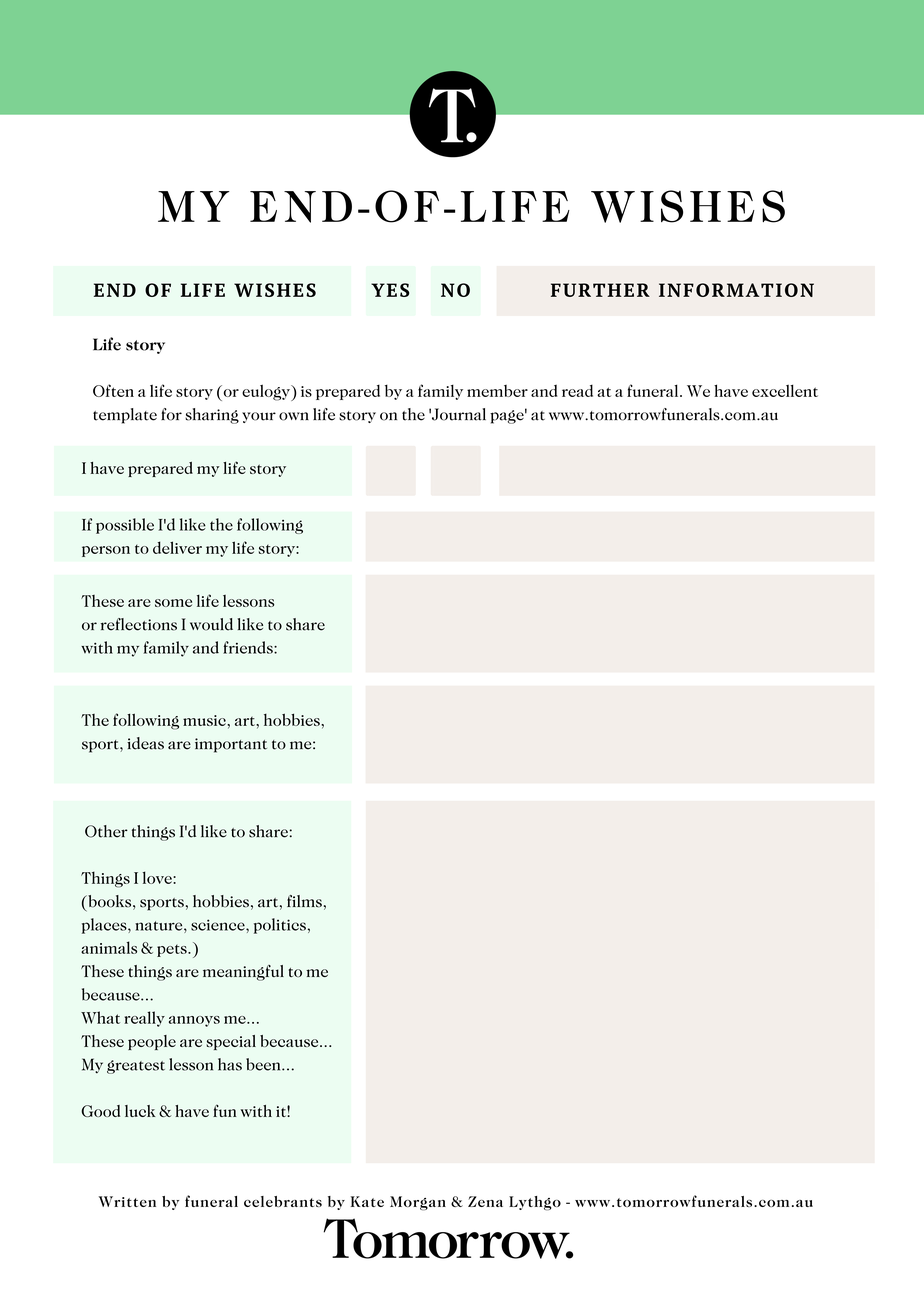 This screenshot has width=924, height=1308. Describe the element at coordinates (367, 1201) in the screenshot. I see `Kate` at that location.
